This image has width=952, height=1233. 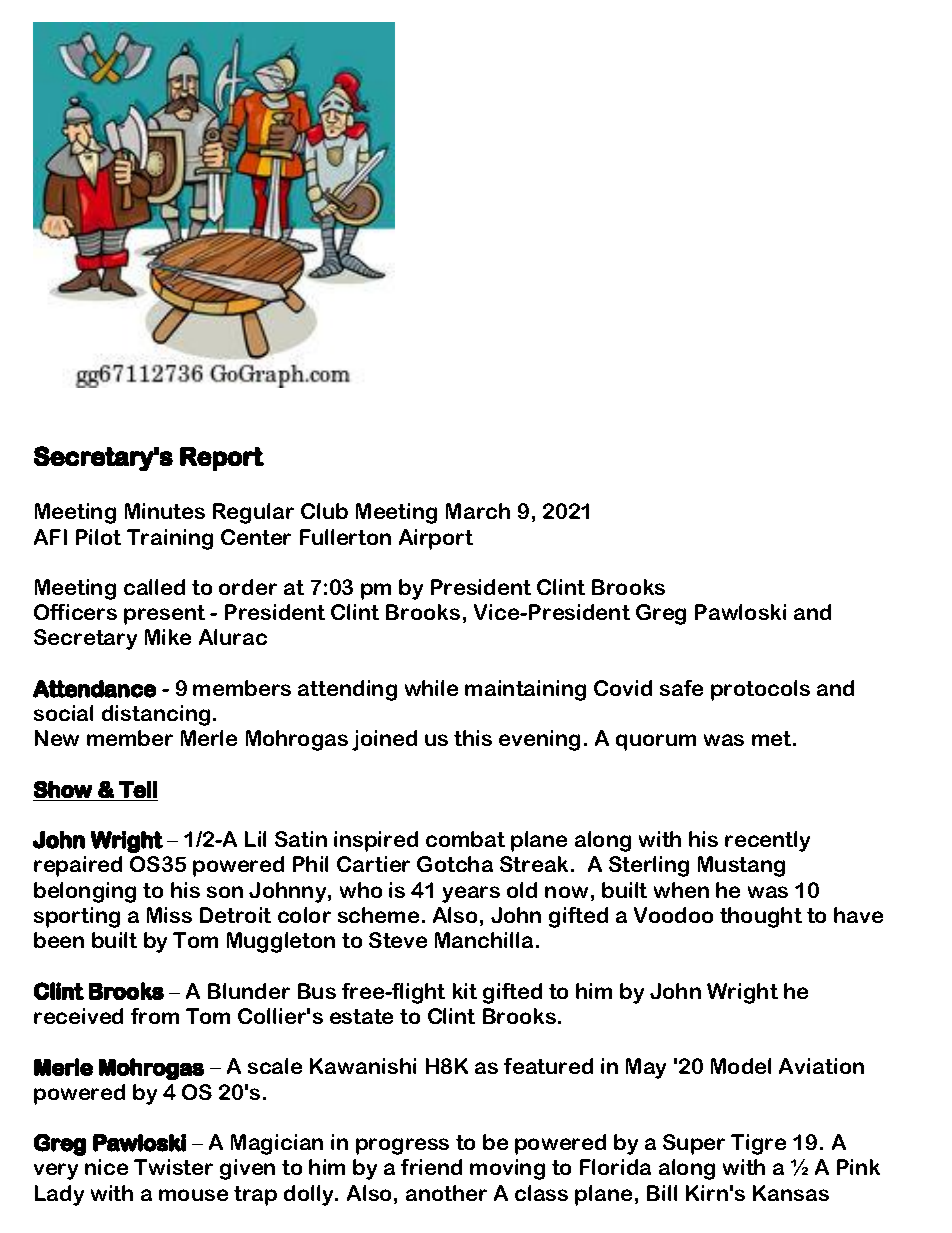 I want to click on March, so click(x=478, y=511).
